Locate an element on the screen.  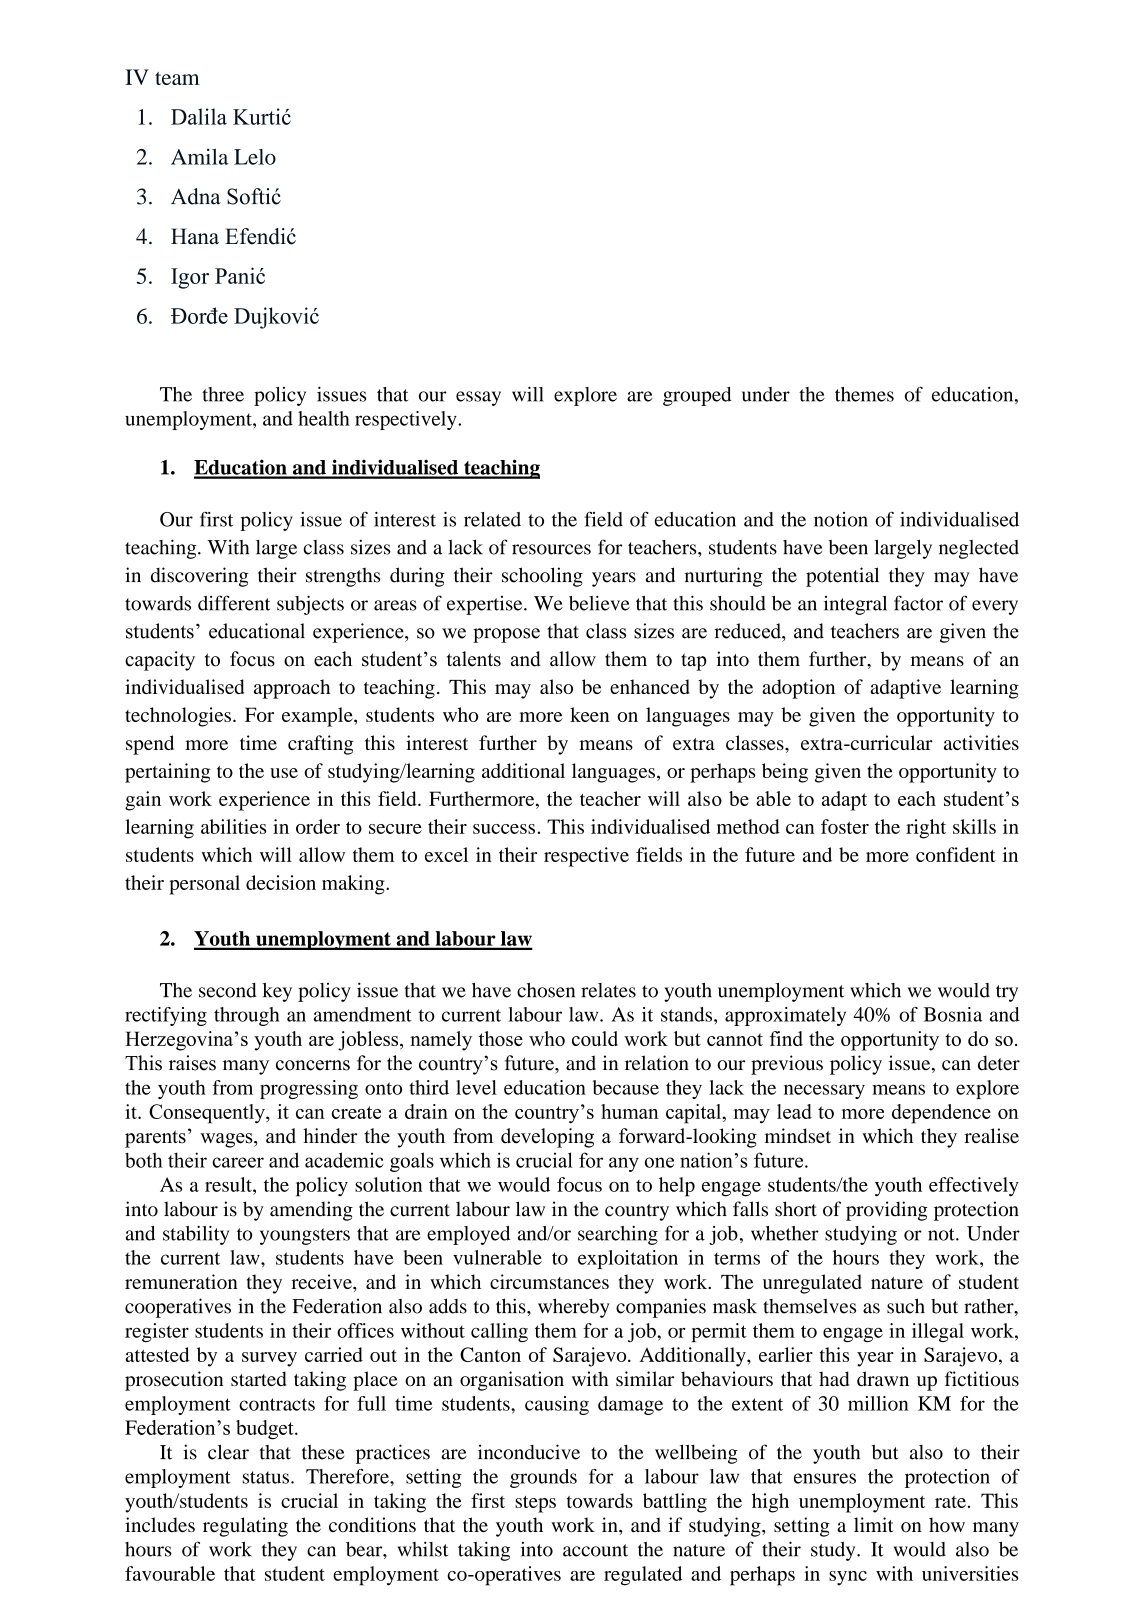
account is located at coordinates (595, 1550).
